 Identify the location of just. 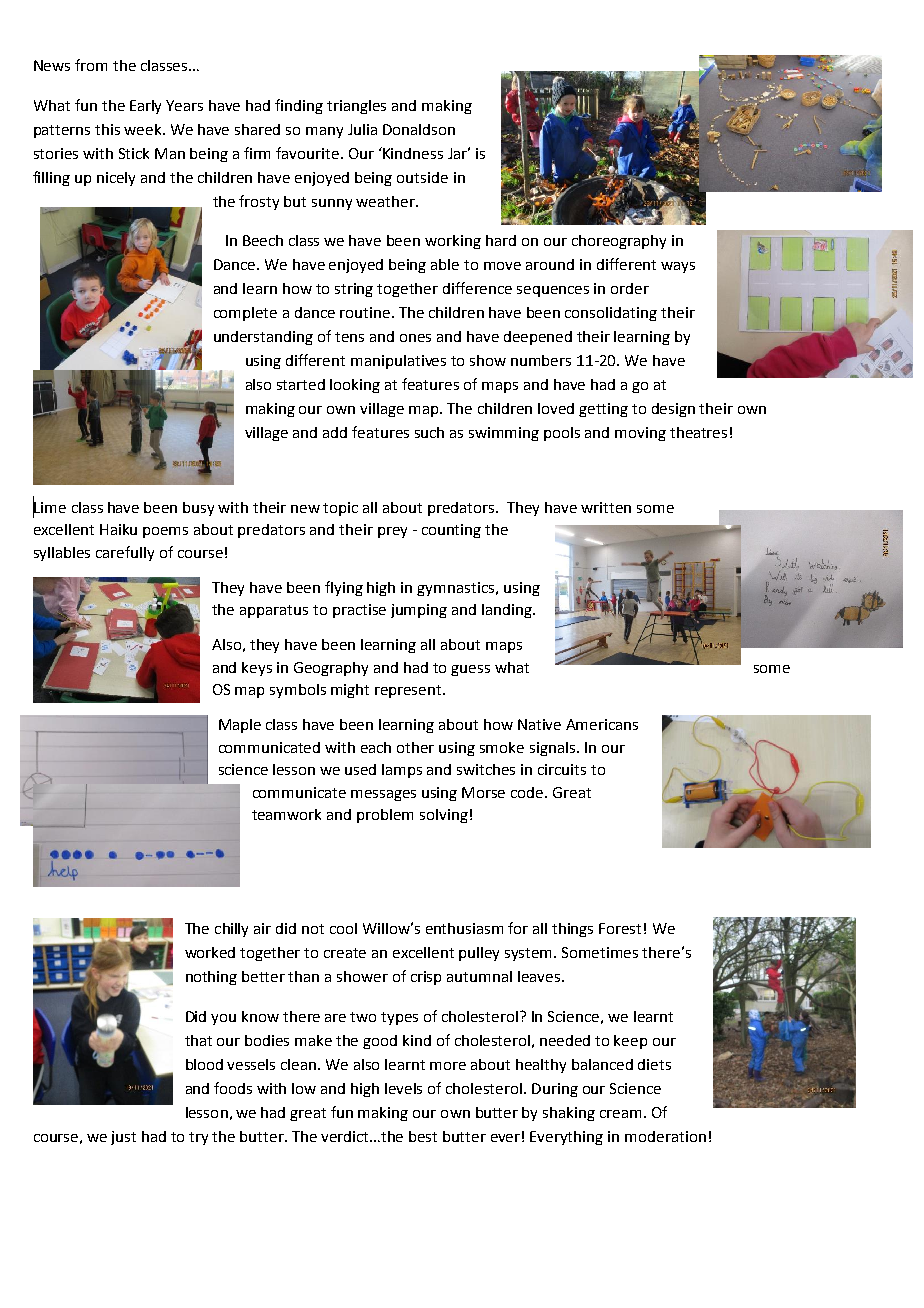
(123, 1138).
